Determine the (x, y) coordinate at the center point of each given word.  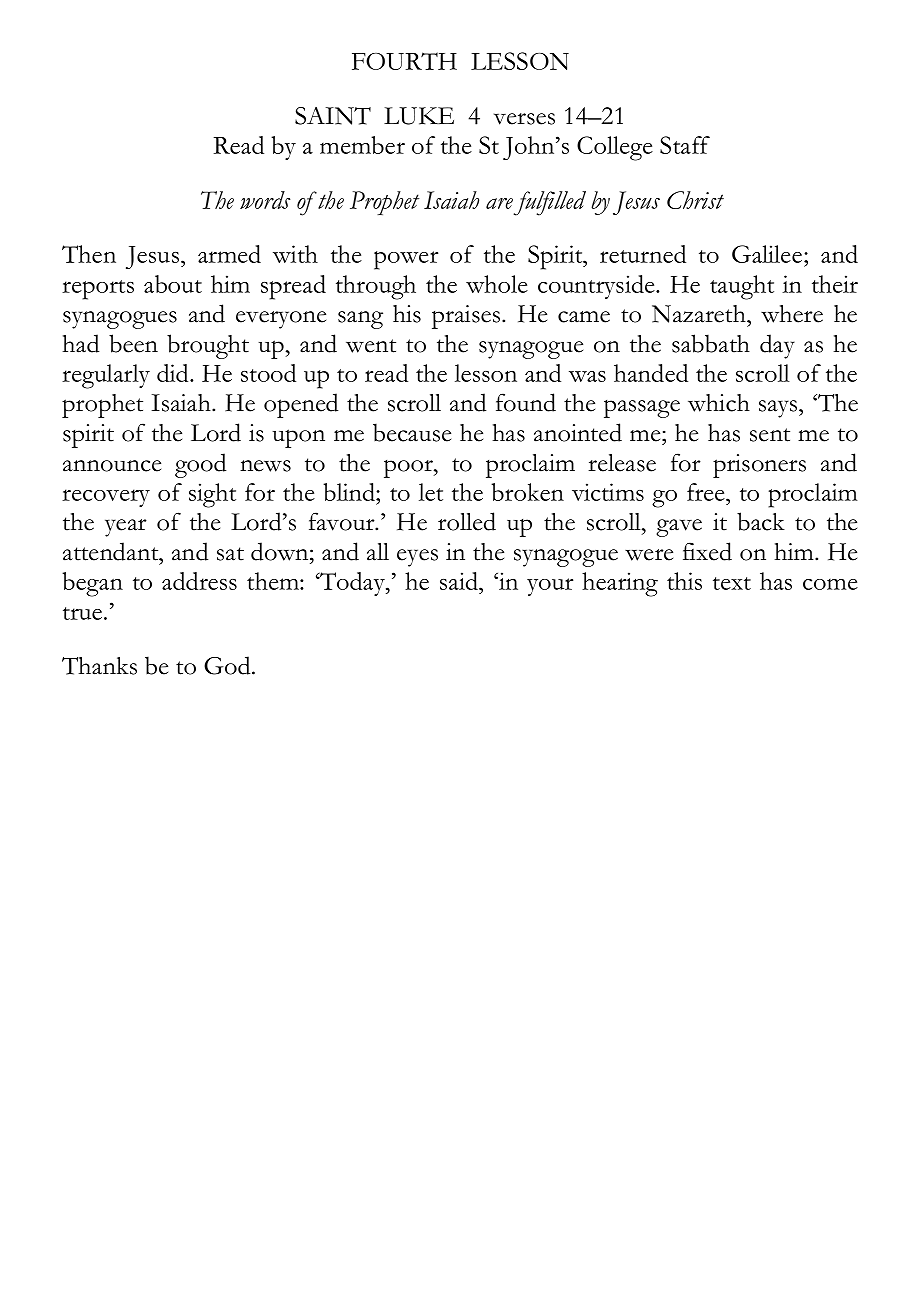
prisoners (759, 466)
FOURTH (404, 61)
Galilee (767, 254)
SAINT (333, 116)
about (173, 284)
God (228, 665)
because (412, 432)
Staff (685, 145)
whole (497, 284)
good (200, 465)
